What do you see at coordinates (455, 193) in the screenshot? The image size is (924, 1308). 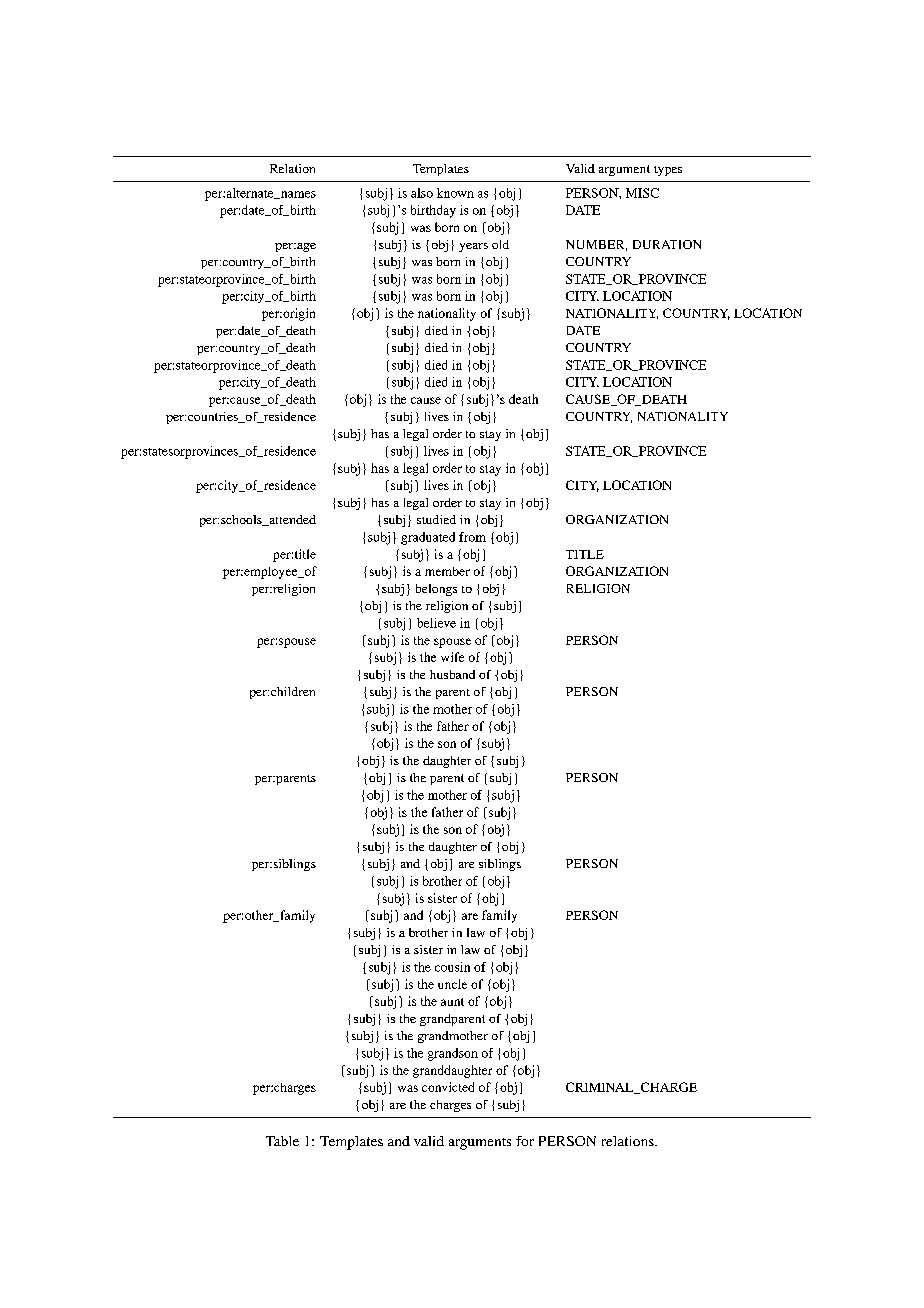 I see `known` at bounding box center [455, 193].
